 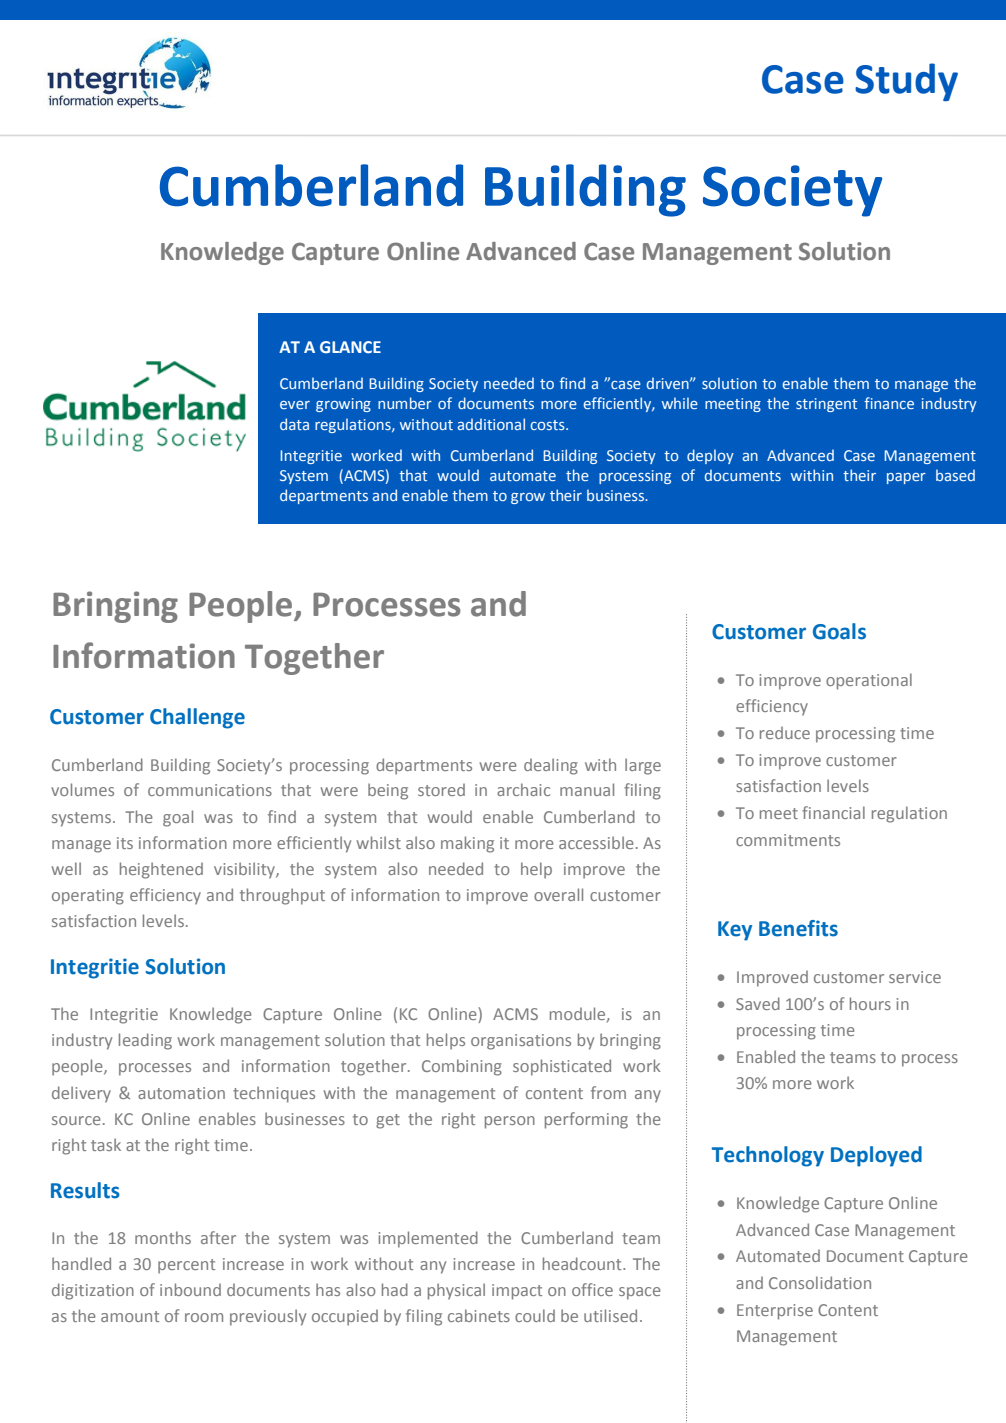 What do you see at coordinates (906, 82) in the image?
I see `Study` at bounding box center [906, 82].
